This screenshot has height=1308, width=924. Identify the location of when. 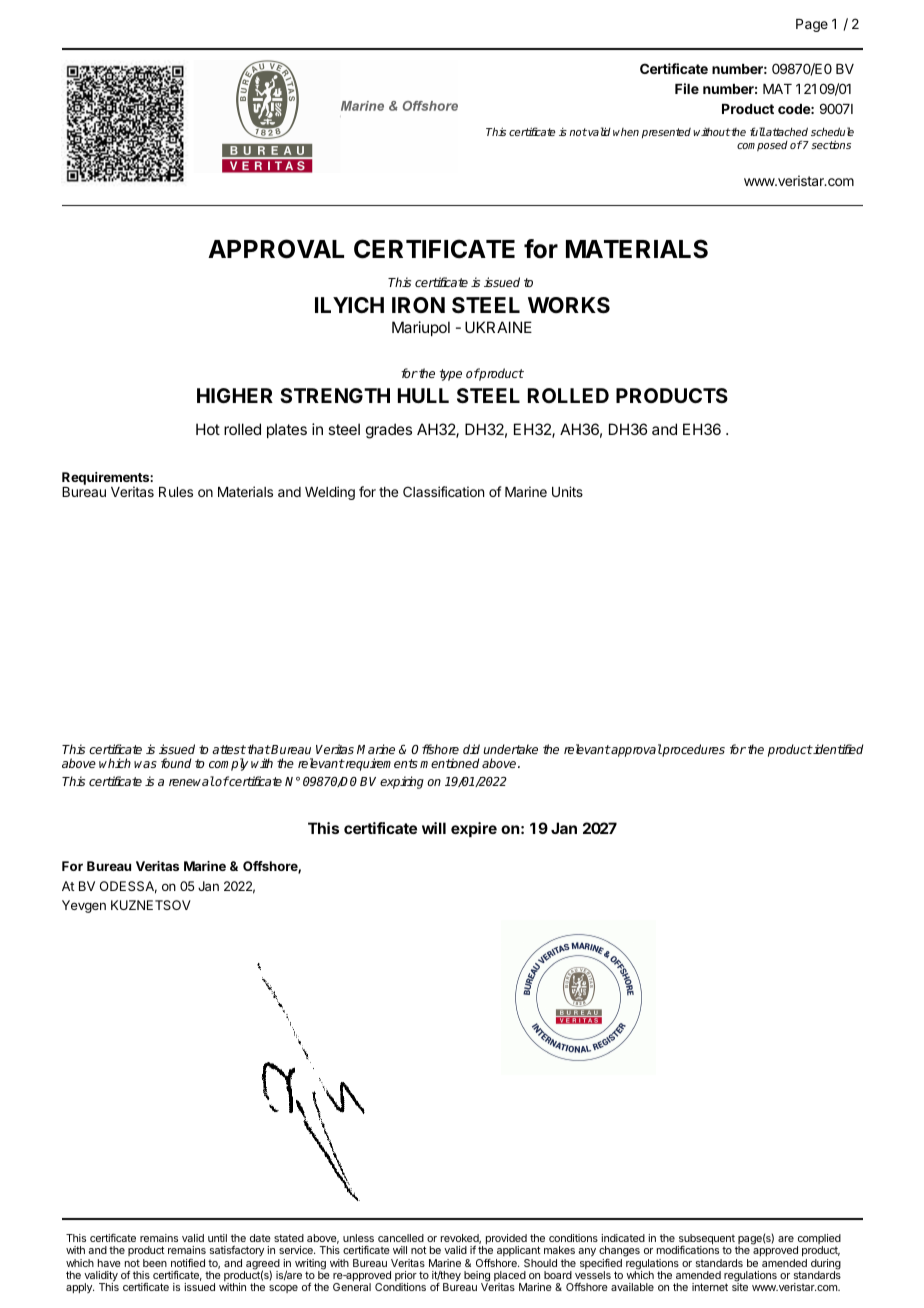
(626, 132).
